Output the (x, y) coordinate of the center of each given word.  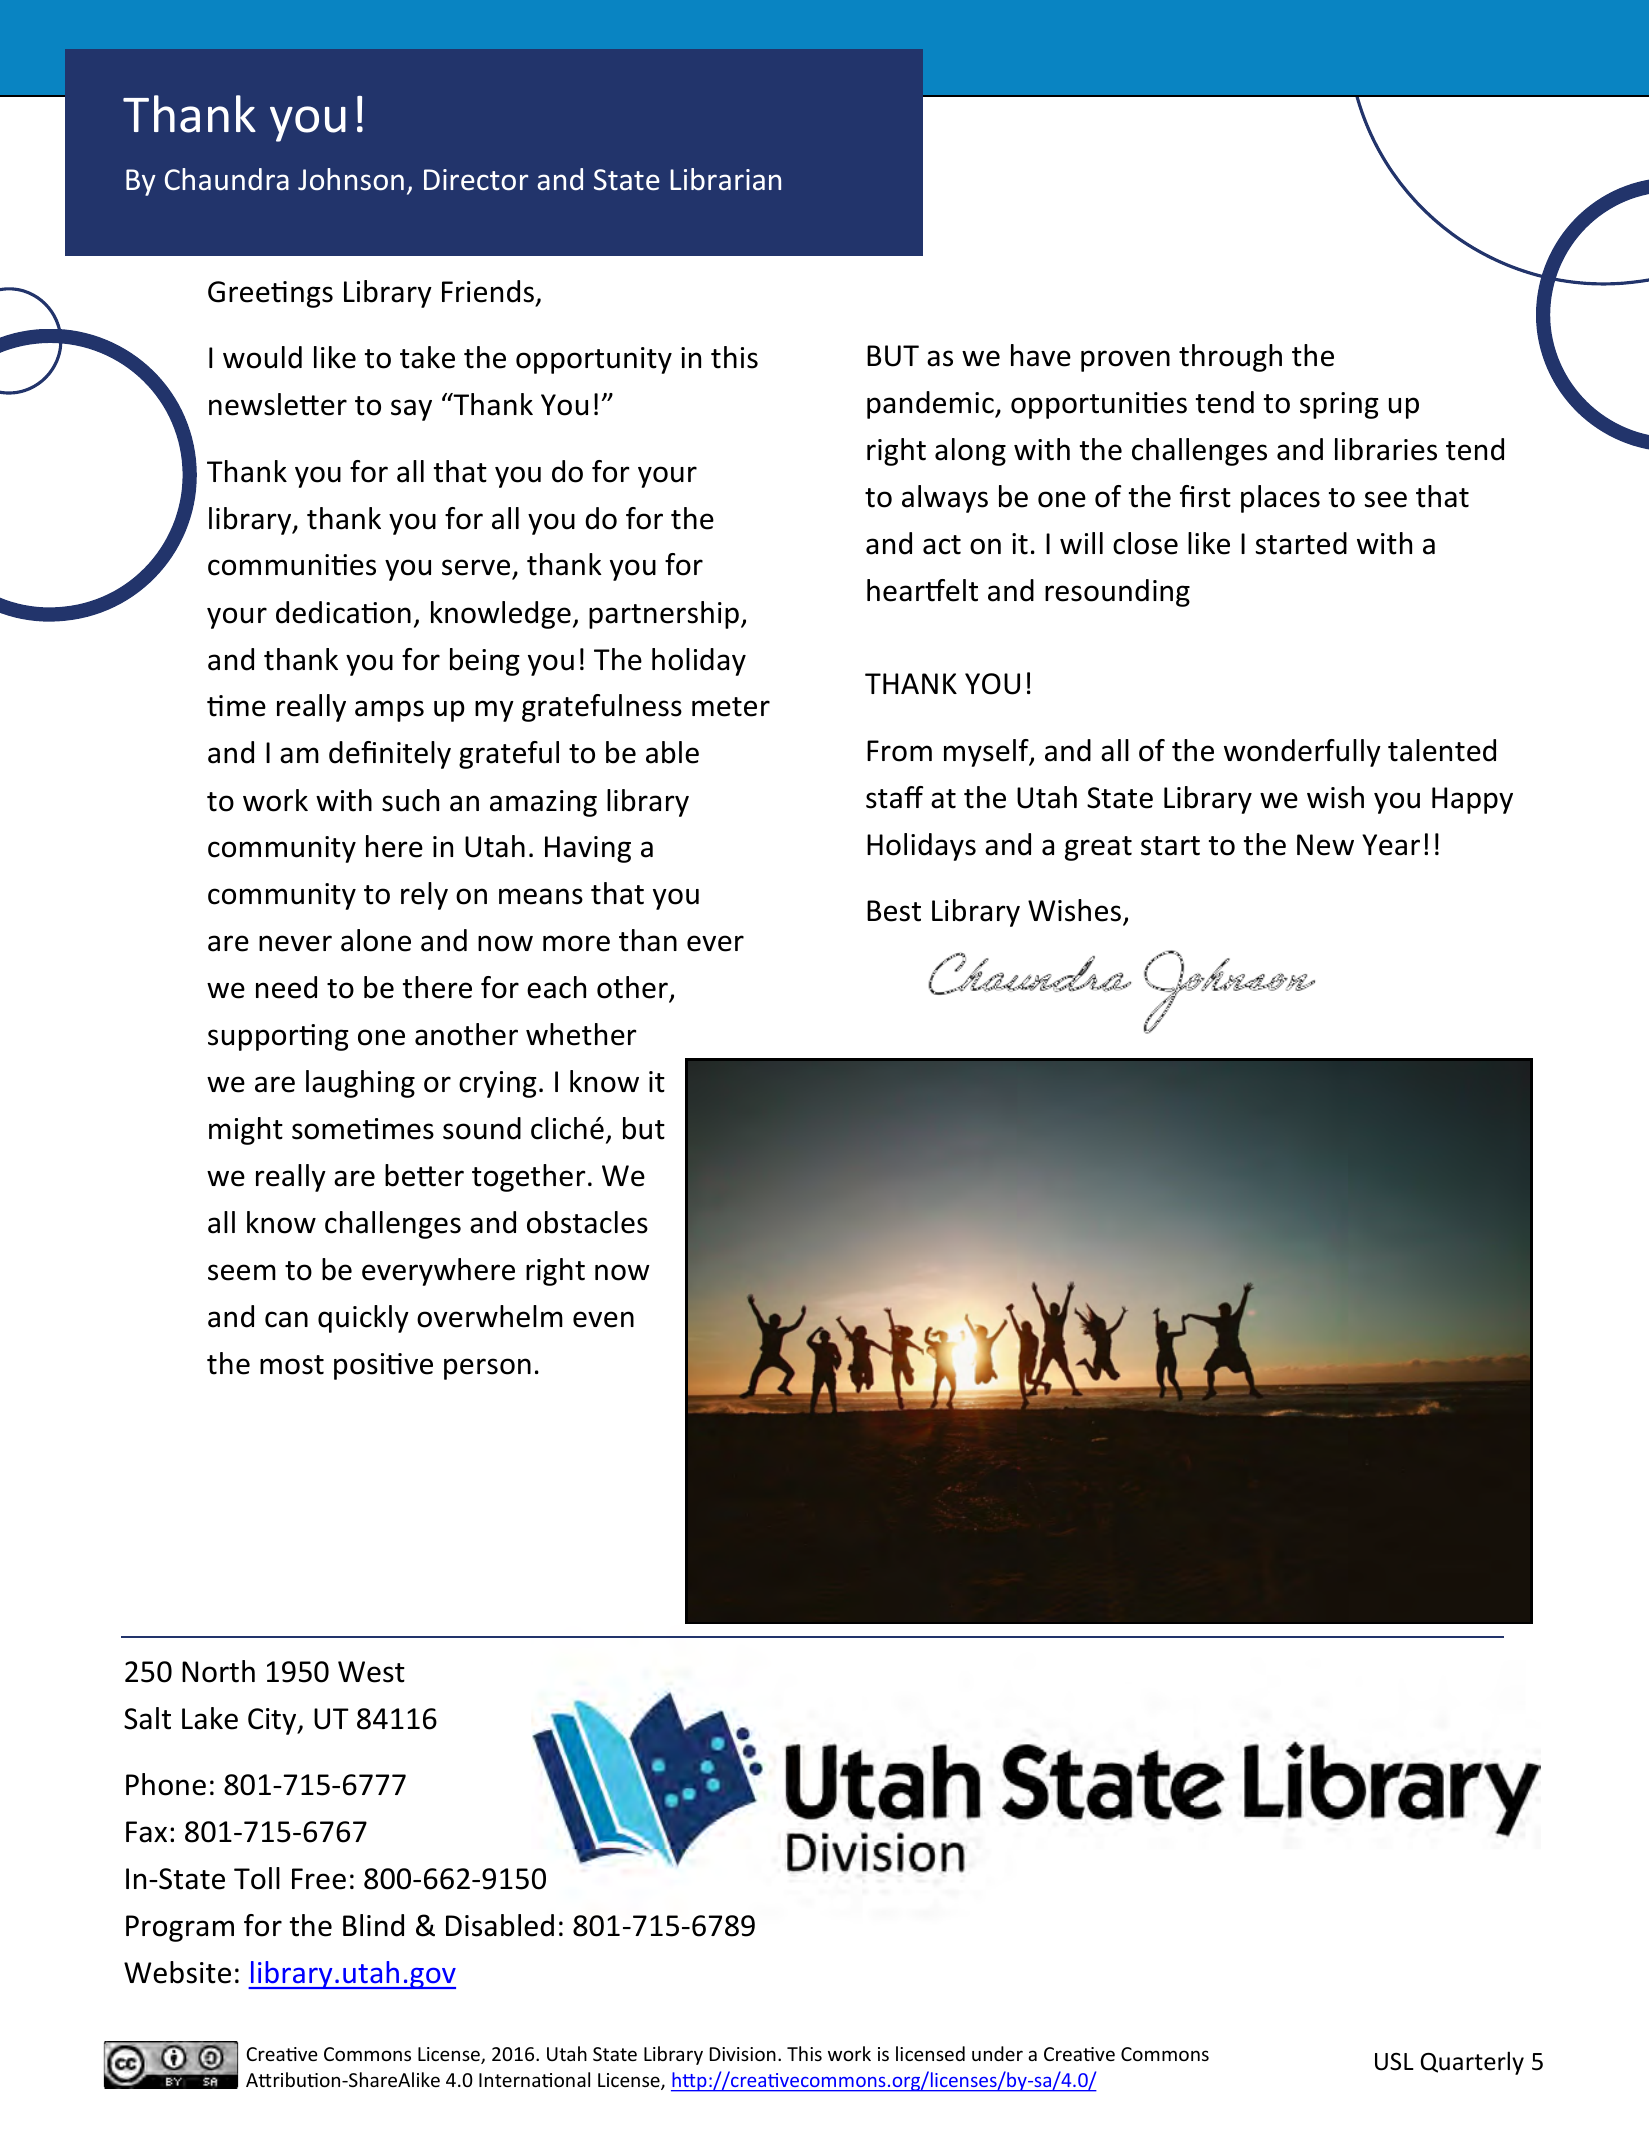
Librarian (725, 179)
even (603, 1319)
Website (177, 1972)
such (410, 800)
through (1230, 358)
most (292, 1365)
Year (1391, 845)
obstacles (587, 1222)
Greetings (270, 294)
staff (894, 797)
